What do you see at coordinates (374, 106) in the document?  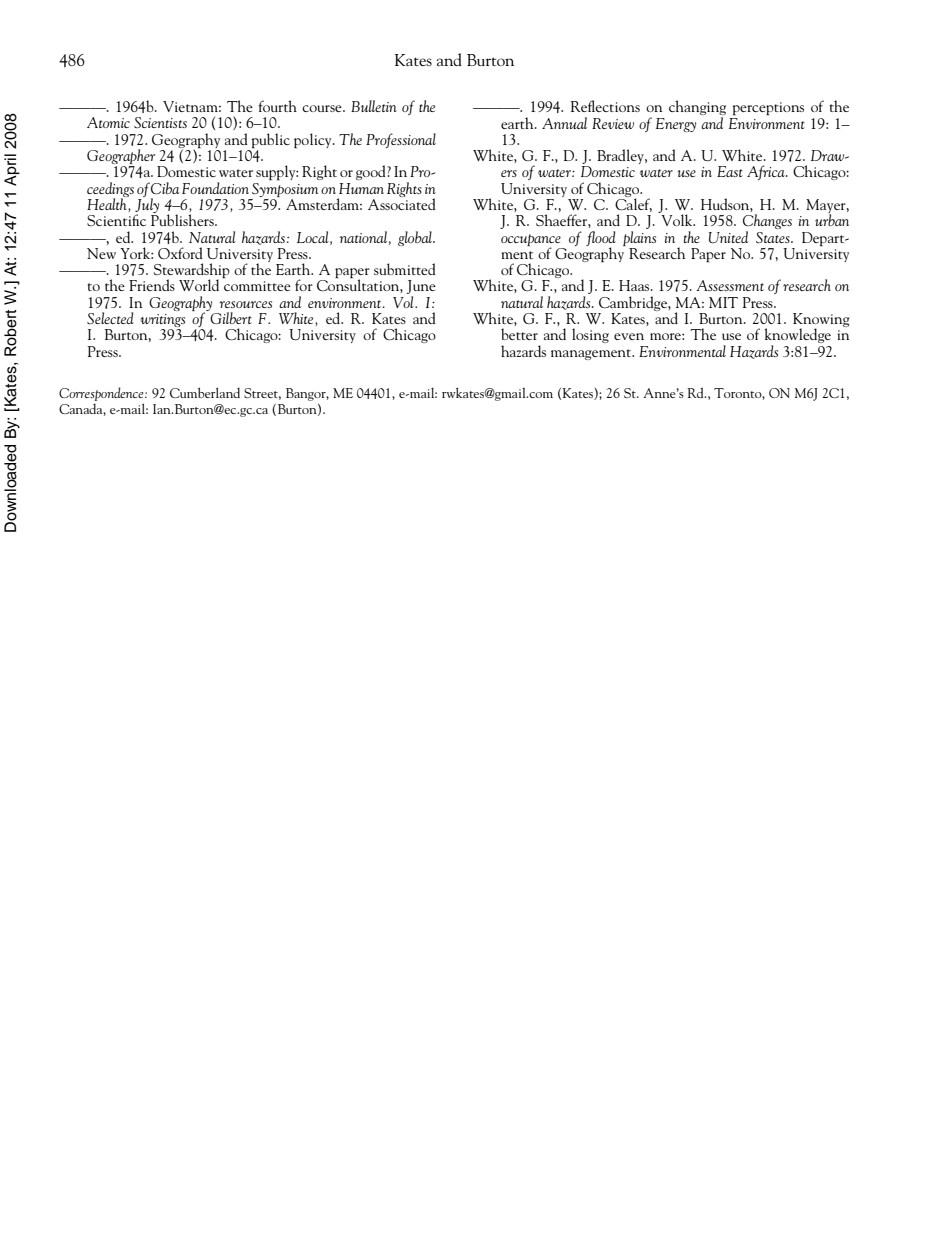 I see `Bulletin` at bounding box center [374, 106].
